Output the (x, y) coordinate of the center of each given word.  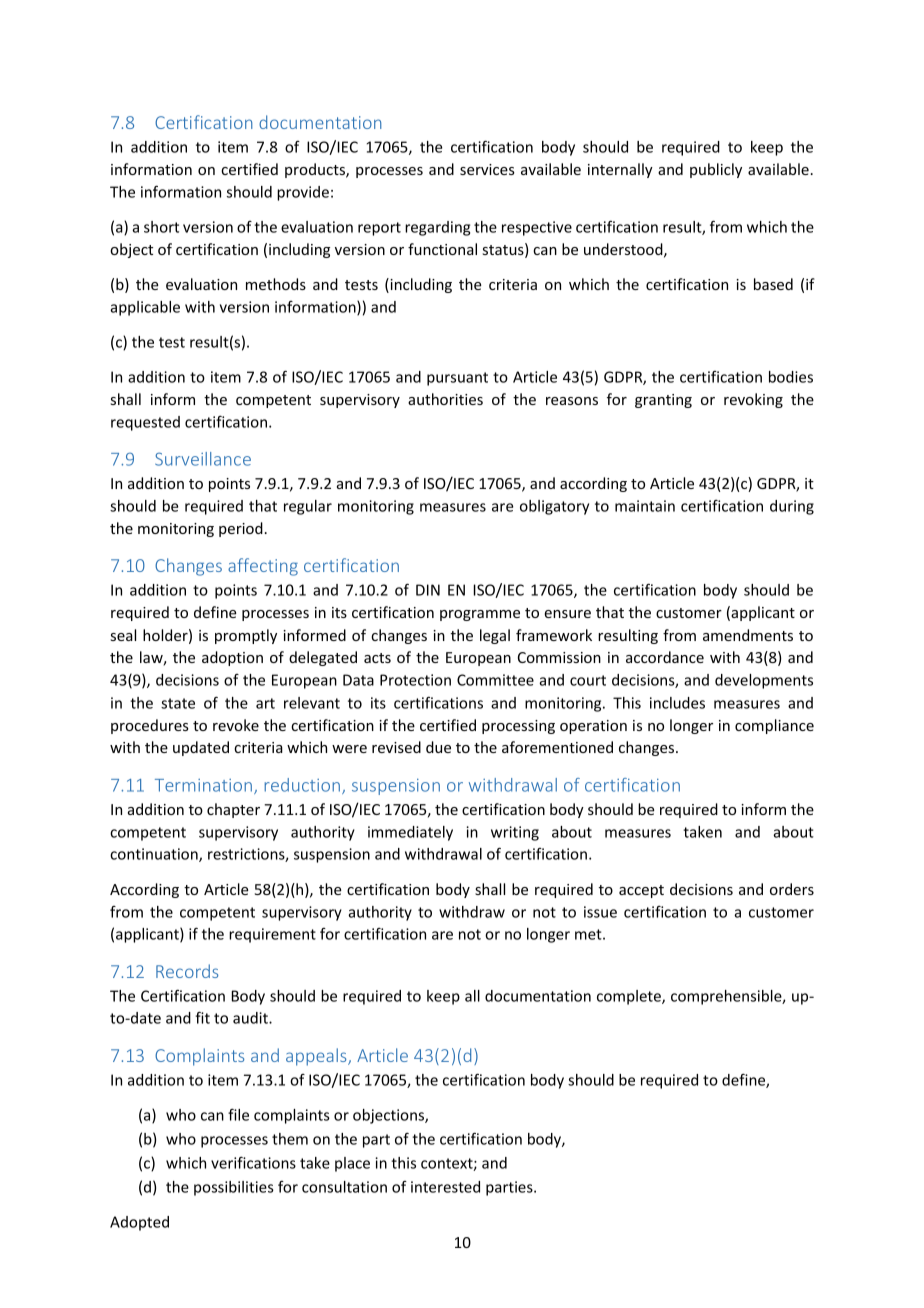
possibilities (234, 1188)
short (161, 227)
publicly (716, 170)
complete (630, 997)
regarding (437, 228)
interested (445, 1187)
